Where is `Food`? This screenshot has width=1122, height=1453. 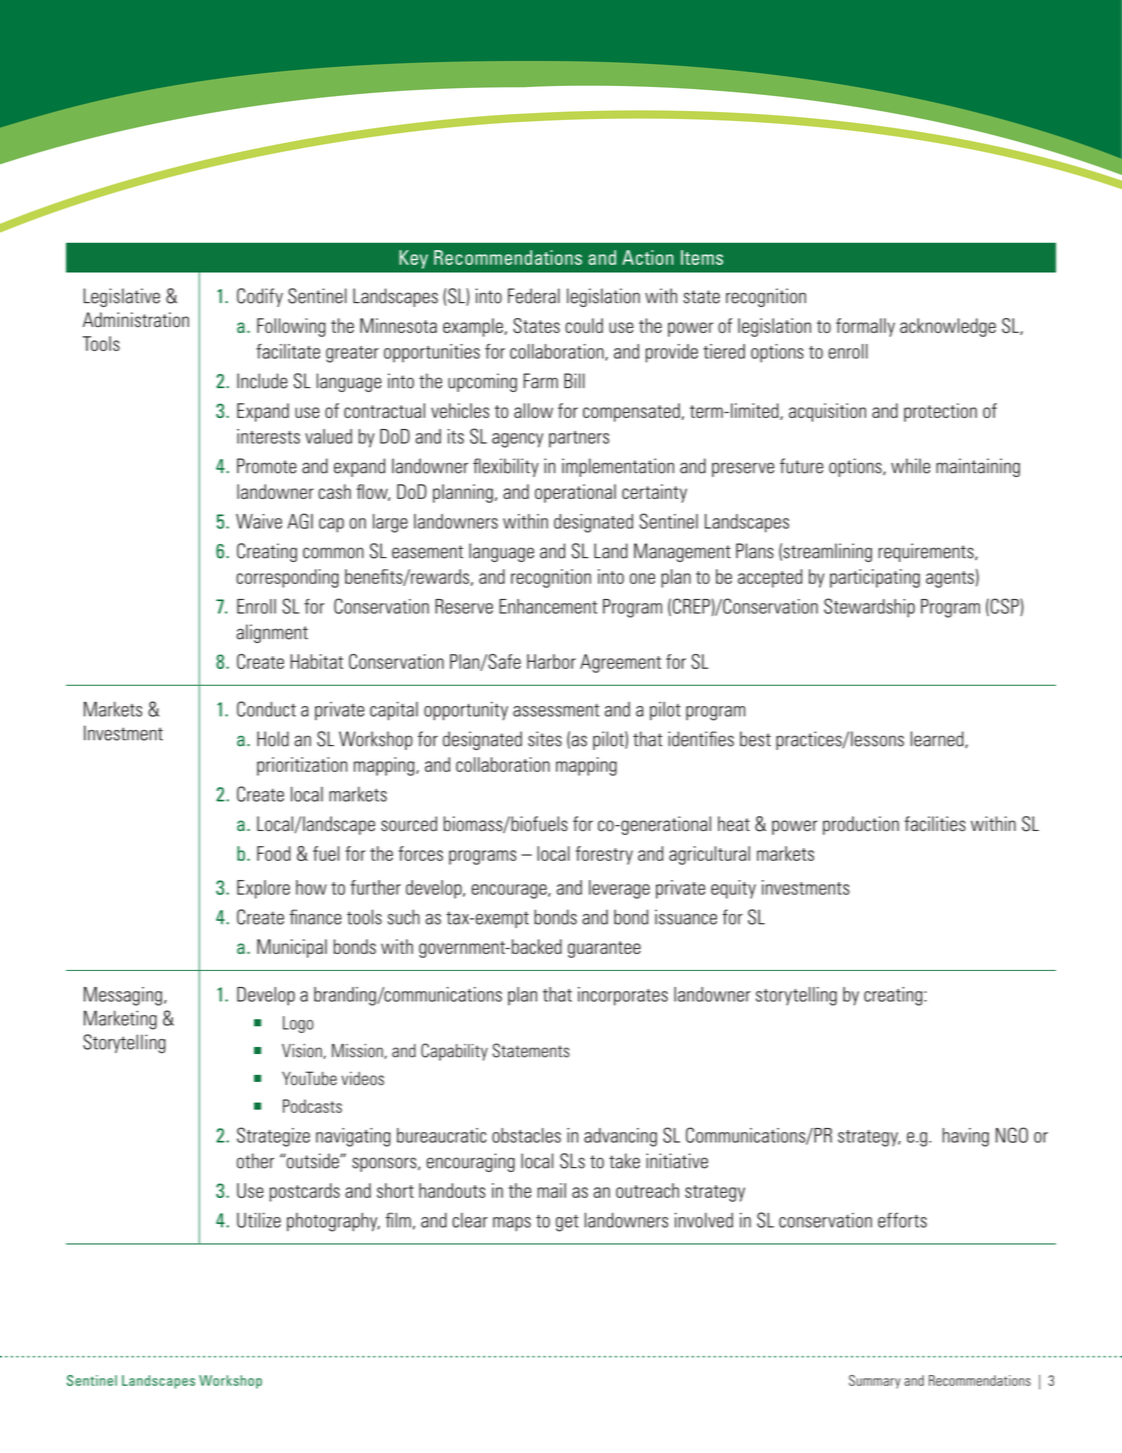
Food is located at coordinates (274, 853).
